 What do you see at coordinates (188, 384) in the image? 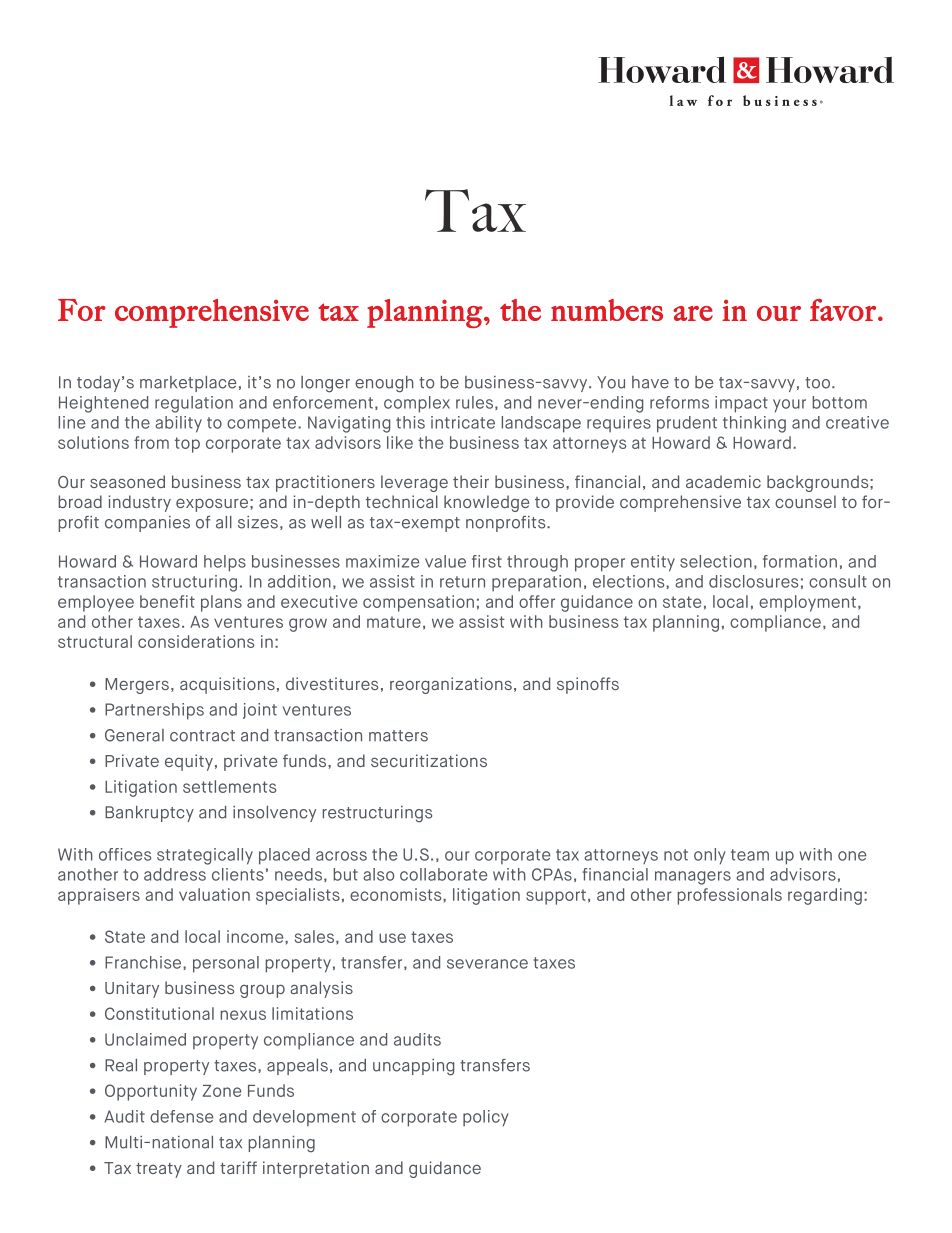
I see `marketplace` at bounding box center [188, 384].
